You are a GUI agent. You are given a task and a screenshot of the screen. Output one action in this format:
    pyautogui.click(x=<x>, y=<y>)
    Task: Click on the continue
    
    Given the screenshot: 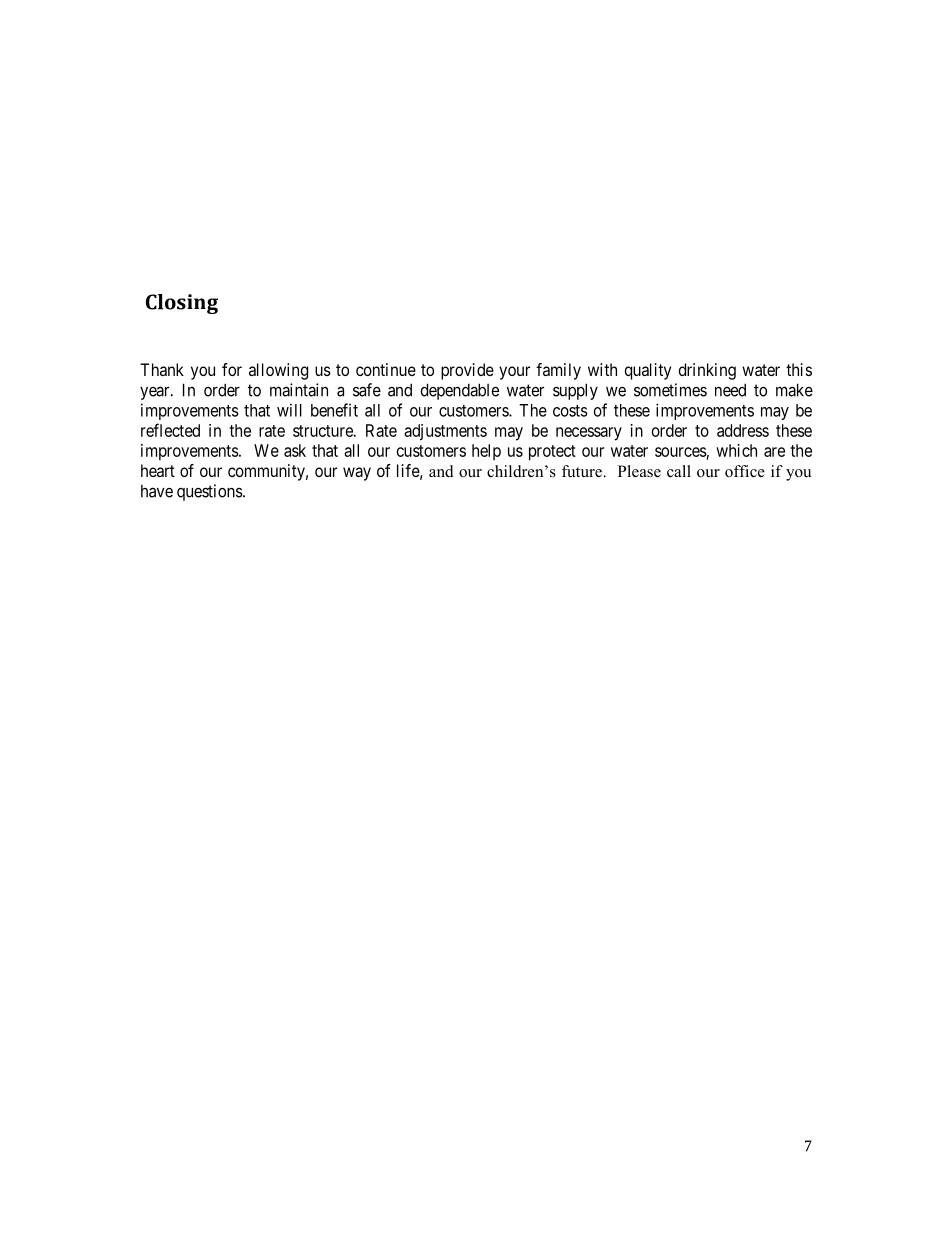 What is the action you would take?
    pyautogui.click(x=386, y=369)
